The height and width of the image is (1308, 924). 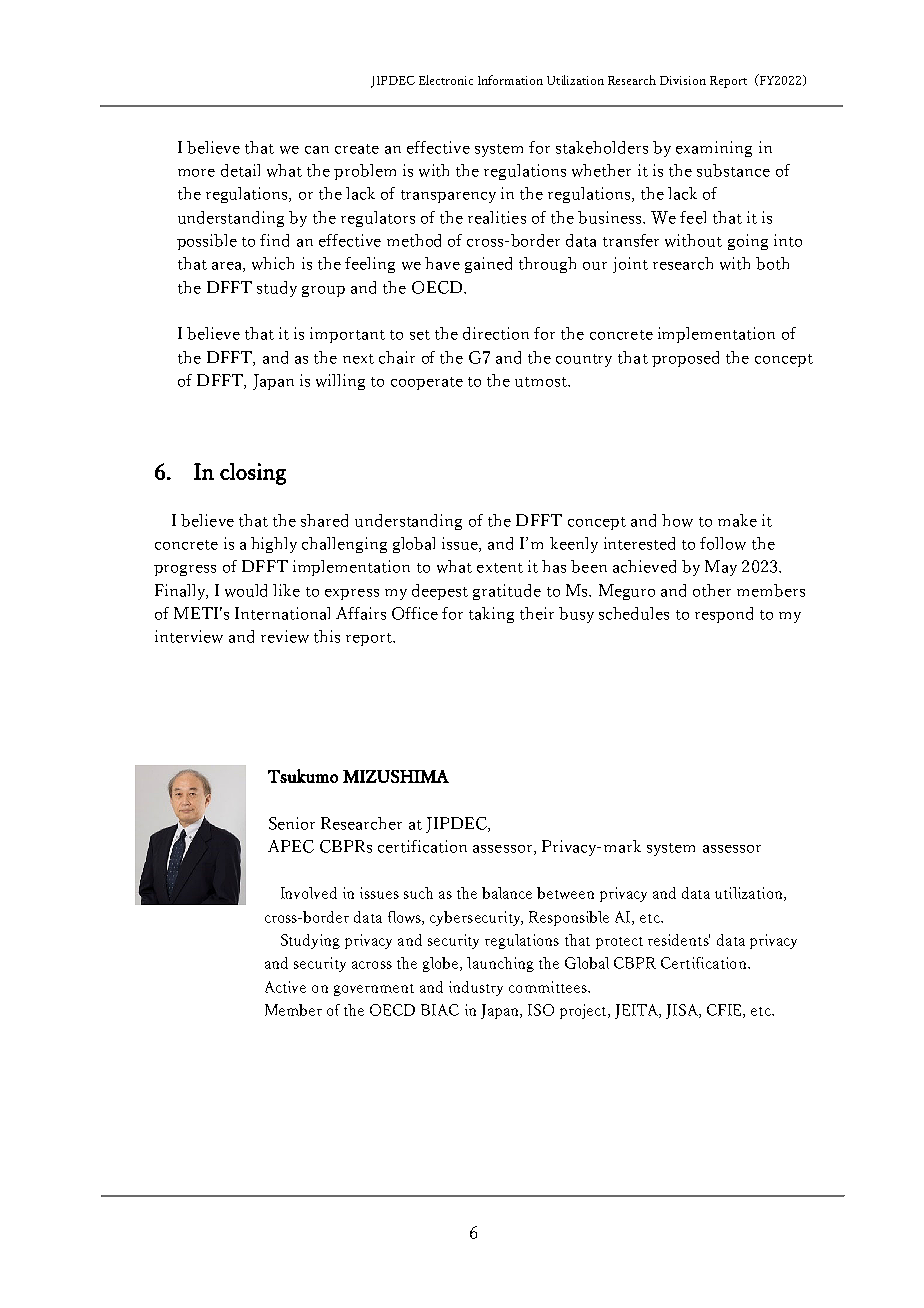 What do you see at coordinates (723, 543) in the image?
I see `follow` at bounding box center [723, 543].
